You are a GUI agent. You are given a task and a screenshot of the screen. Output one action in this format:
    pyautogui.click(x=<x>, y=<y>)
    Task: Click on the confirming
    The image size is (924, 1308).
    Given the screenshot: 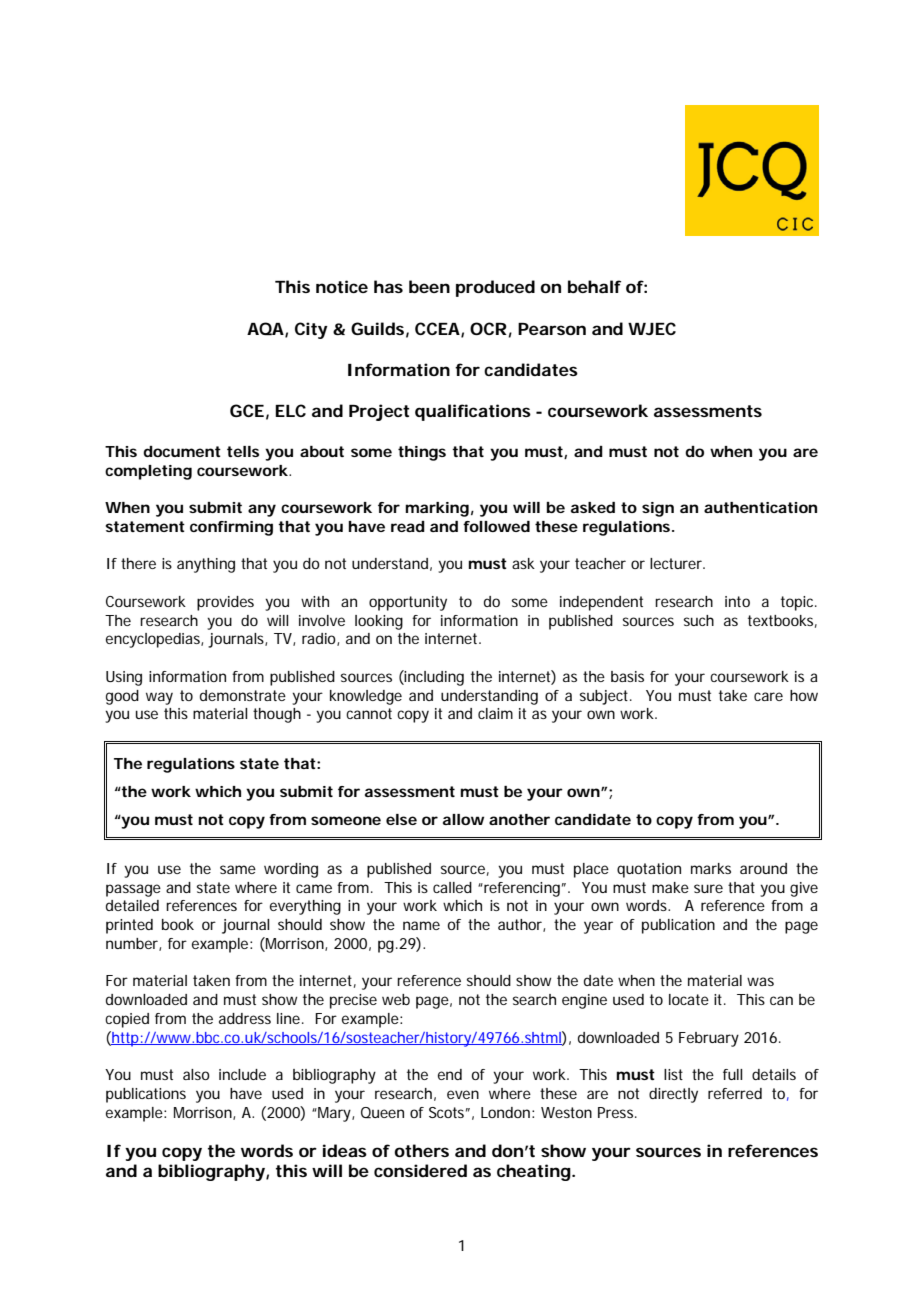 What is the action you would take?
    pyautogui.click(x=231, y=528)
